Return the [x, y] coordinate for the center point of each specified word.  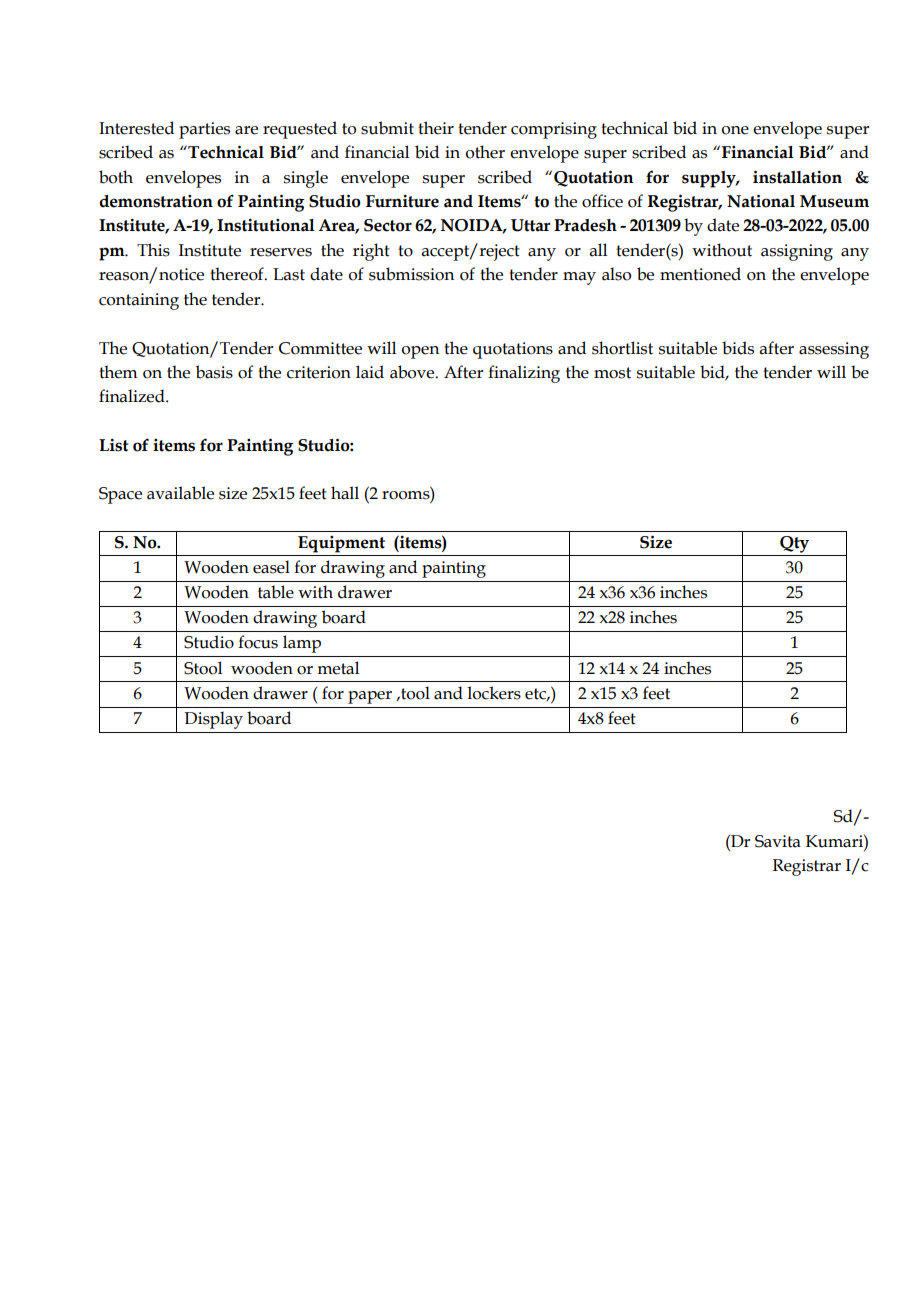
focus [258, 642]
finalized [133, 396]
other [485, 152]
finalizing [524, 374]
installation [797, 177]
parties [204, 130]
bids [738, 348]
